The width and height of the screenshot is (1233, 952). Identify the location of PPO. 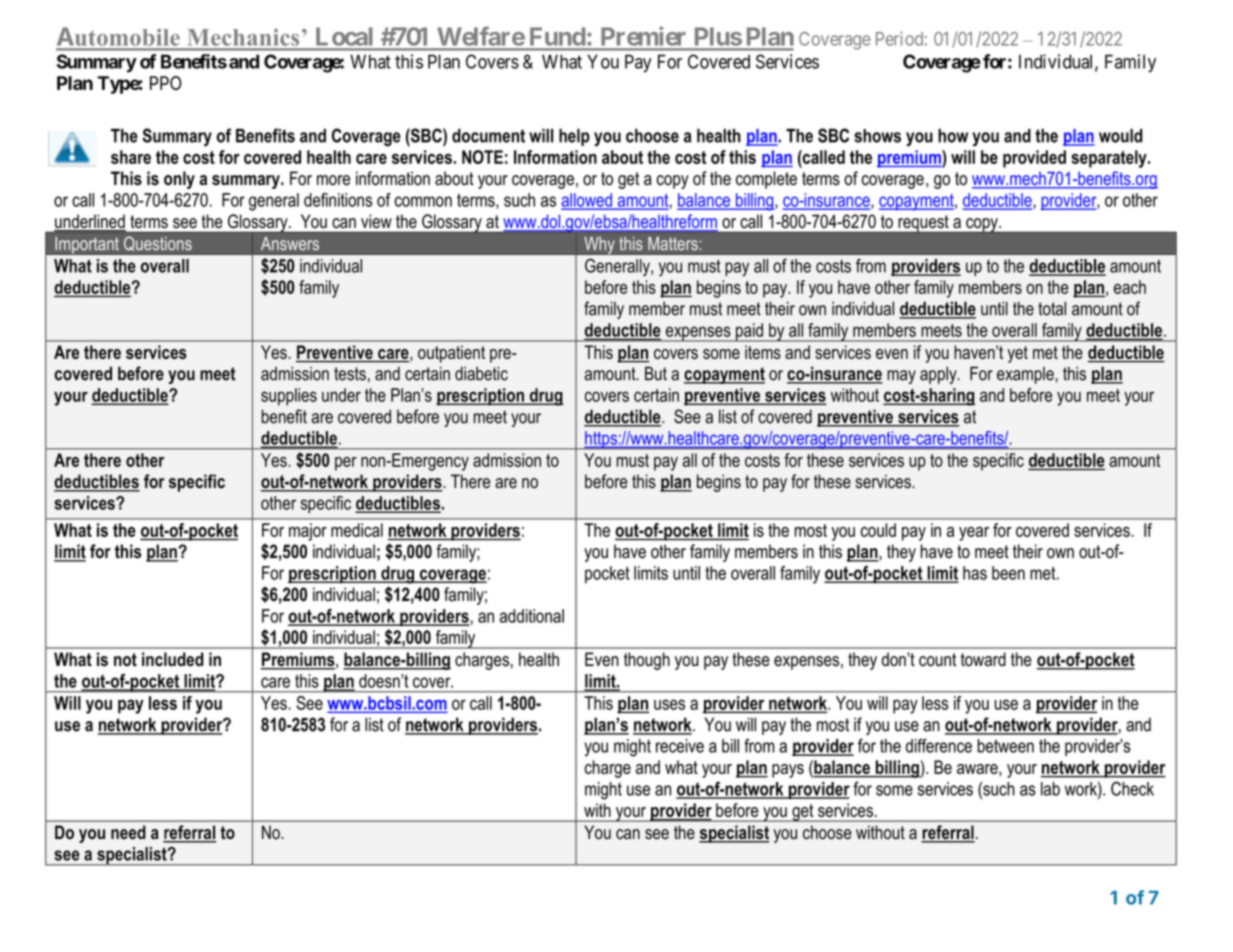
(166, 83).
